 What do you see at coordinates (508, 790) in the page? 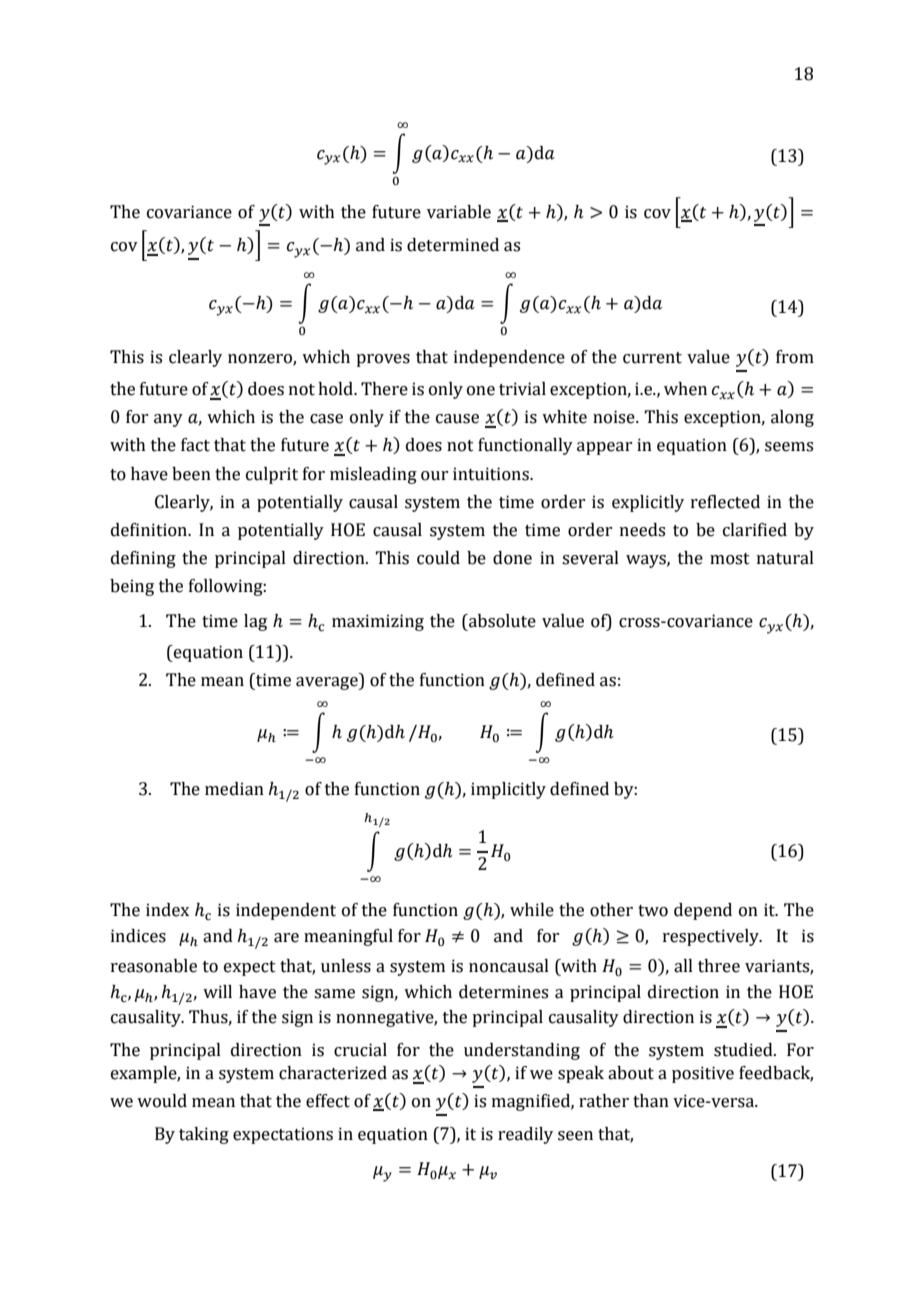
I see `implicitly` at bounding box center [508, 790].
